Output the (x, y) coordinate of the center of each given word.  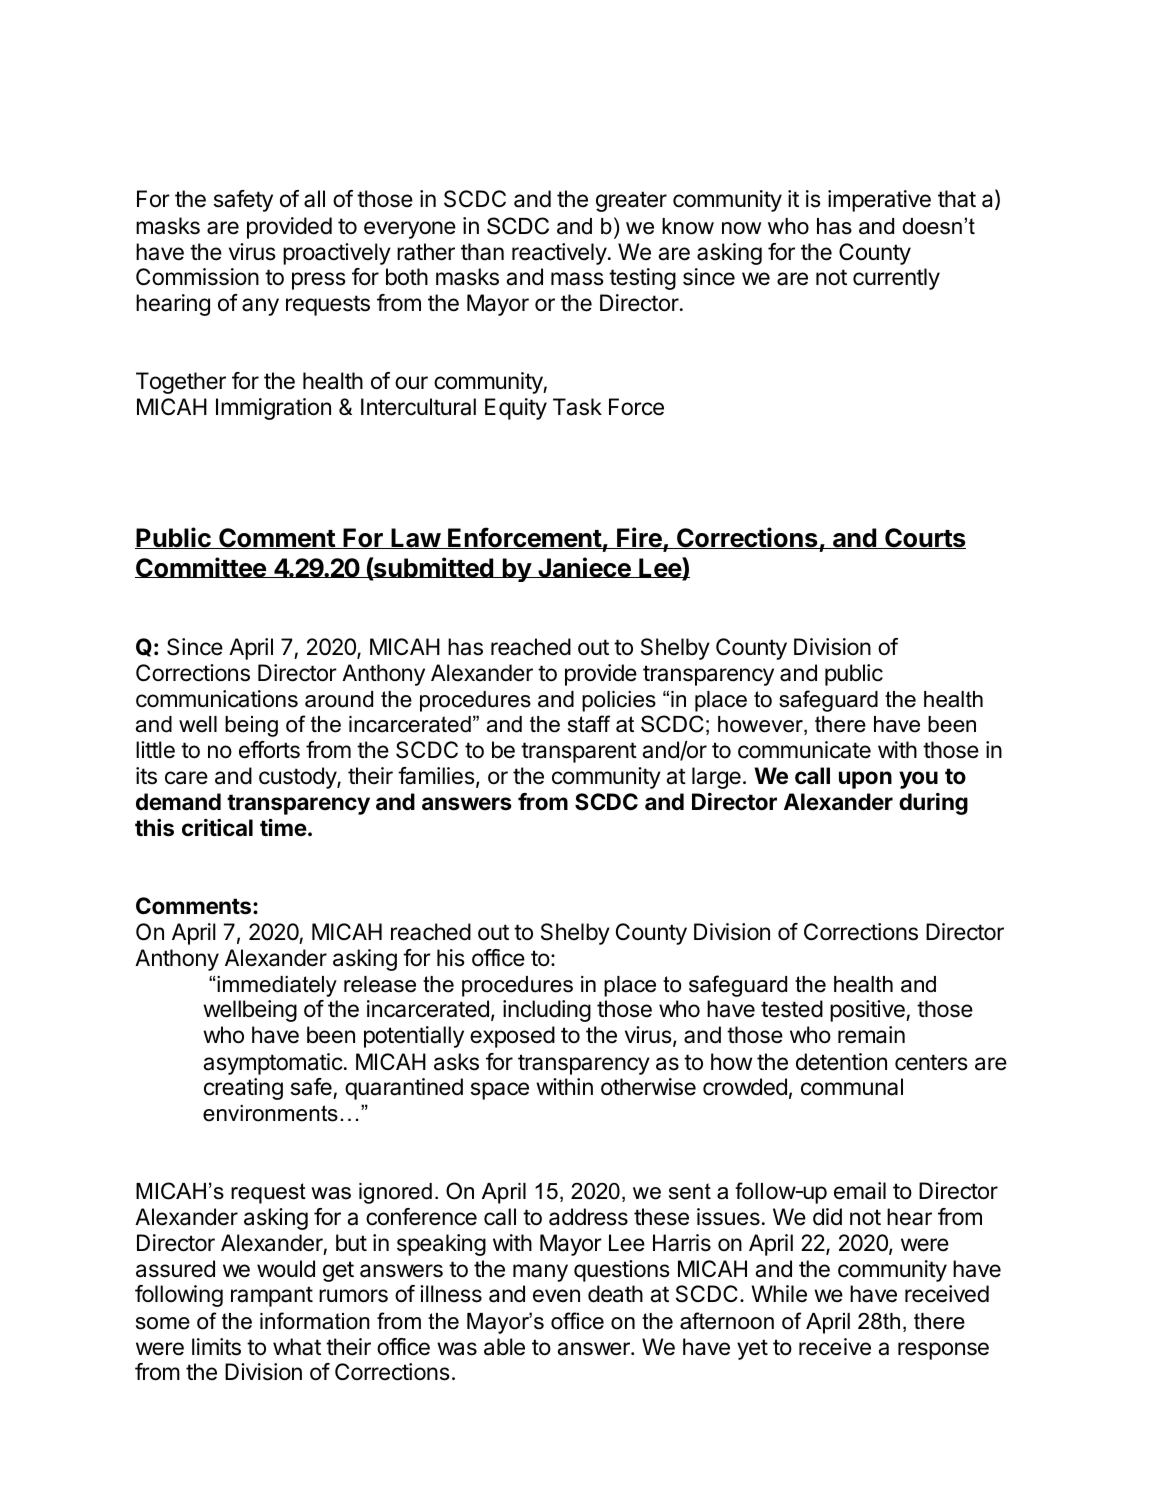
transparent (579, 752)
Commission (197, 277)
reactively (559, 254)
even (556, 1296)
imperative (879, 201)
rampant (272, 1296)
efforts (269, 750)
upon (865, 780)
